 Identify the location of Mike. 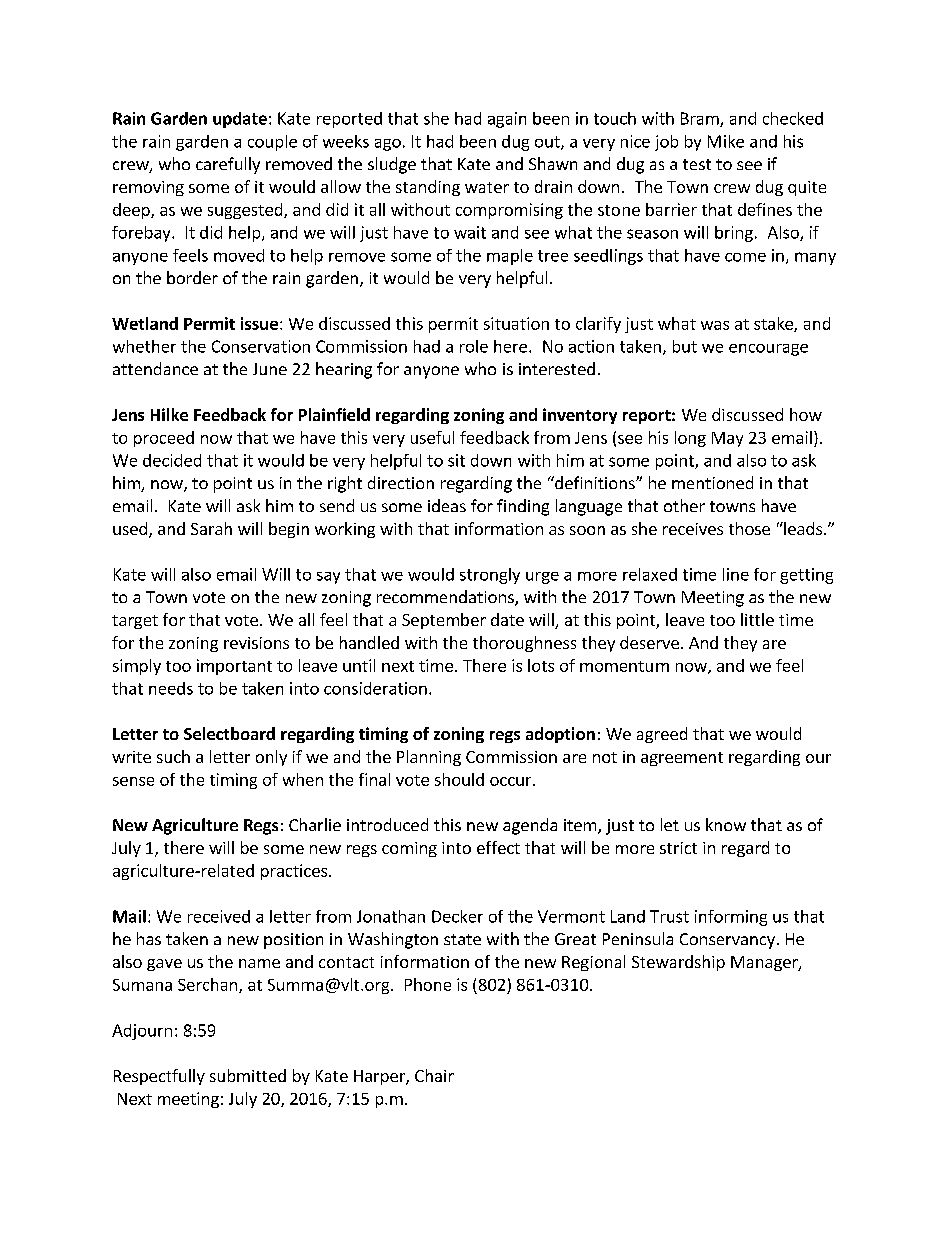
(726, 141).
